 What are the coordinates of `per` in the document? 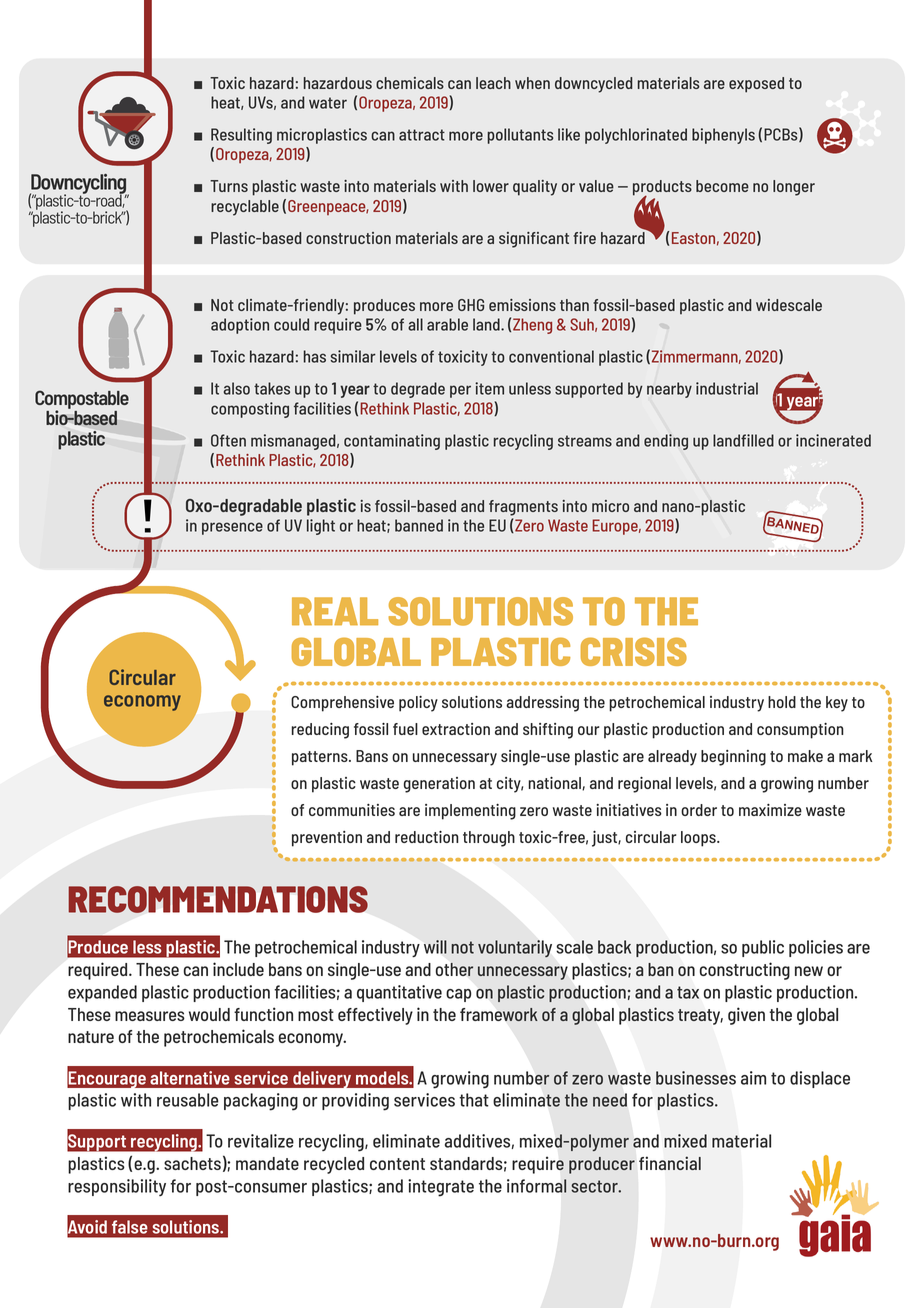 It's located at (460, 391).
